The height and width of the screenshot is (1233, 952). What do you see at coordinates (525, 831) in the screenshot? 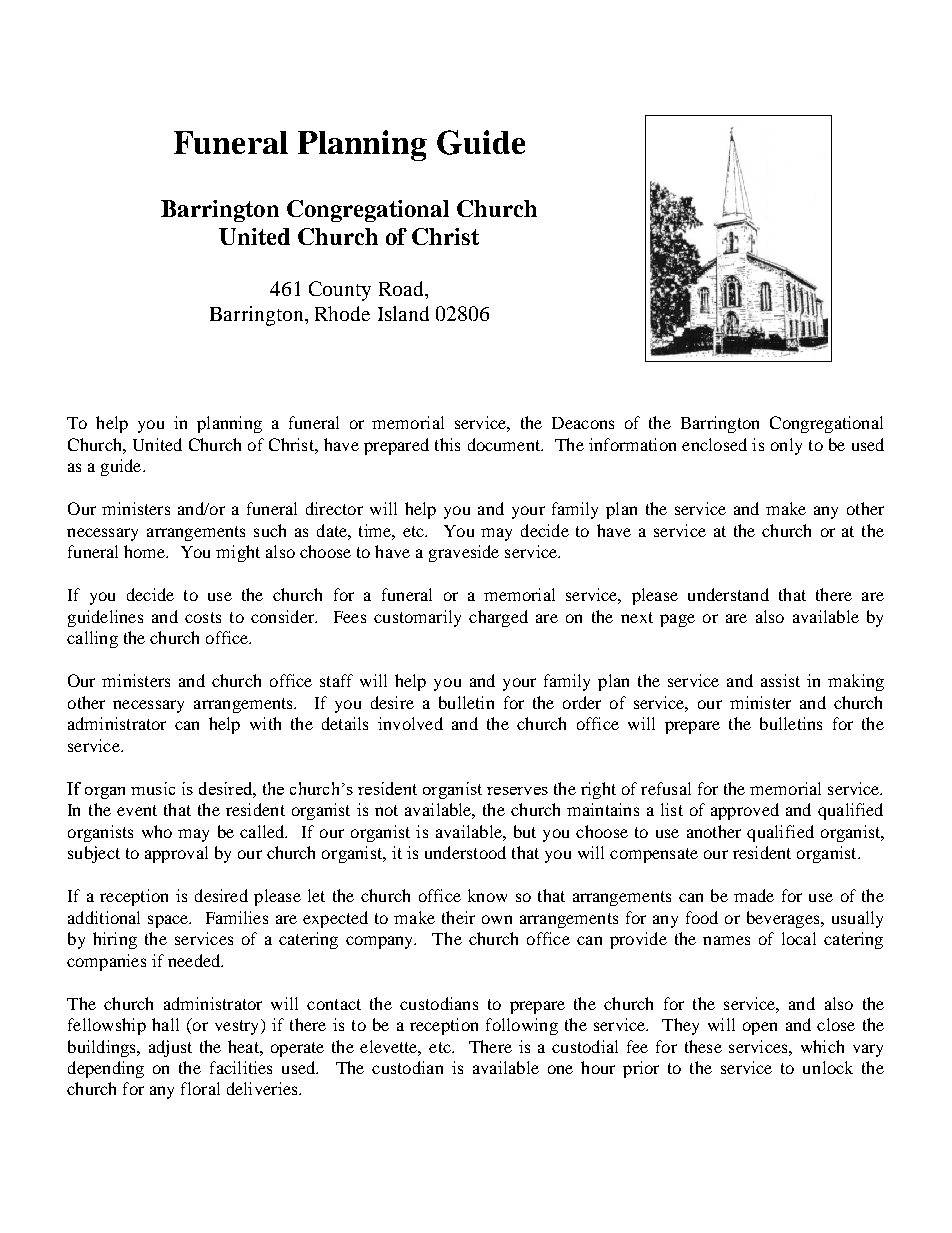
I see `but` at bounding box center [525, 831].
